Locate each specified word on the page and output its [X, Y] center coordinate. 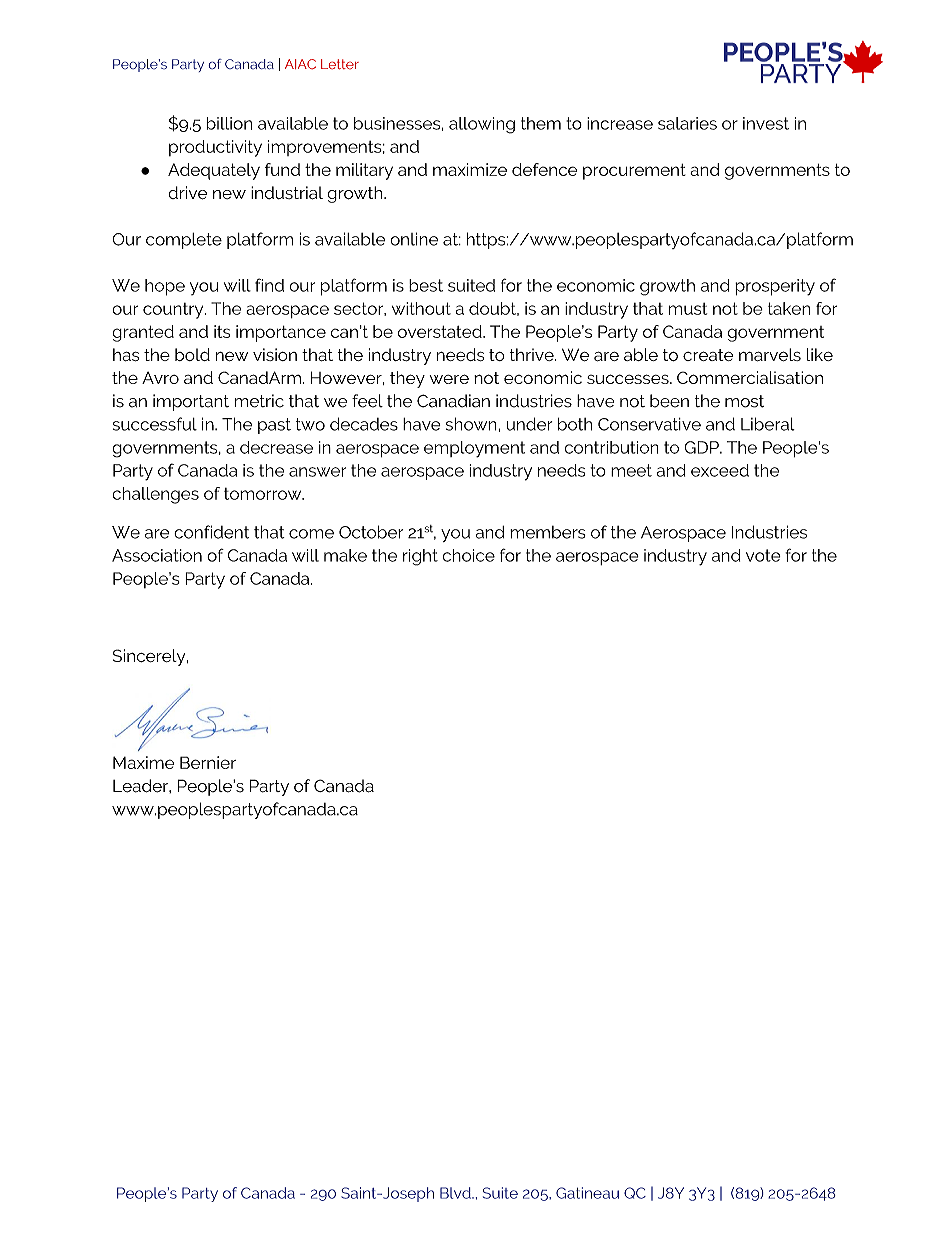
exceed [720, 470]
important [191, 402]
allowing [482, 125]
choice [469, 555]
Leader [141, 786]
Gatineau [587, 1193]
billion [229, 123]
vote [763, 555]
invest [766, 123]
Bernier [208, 762]
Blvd [456, 1193]
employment [474, 449]
